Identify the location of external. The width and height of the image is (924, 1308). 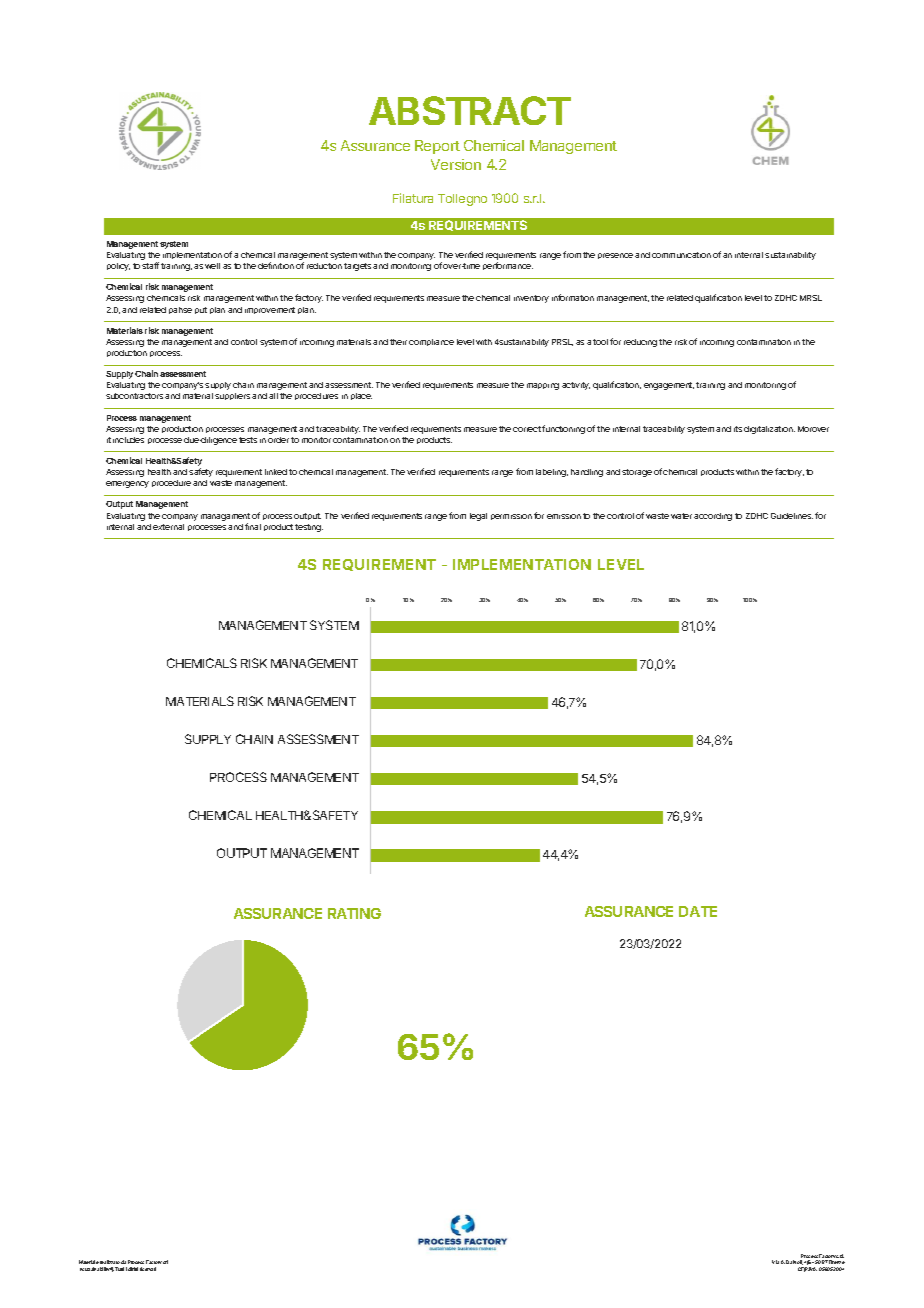
(168, 527).
